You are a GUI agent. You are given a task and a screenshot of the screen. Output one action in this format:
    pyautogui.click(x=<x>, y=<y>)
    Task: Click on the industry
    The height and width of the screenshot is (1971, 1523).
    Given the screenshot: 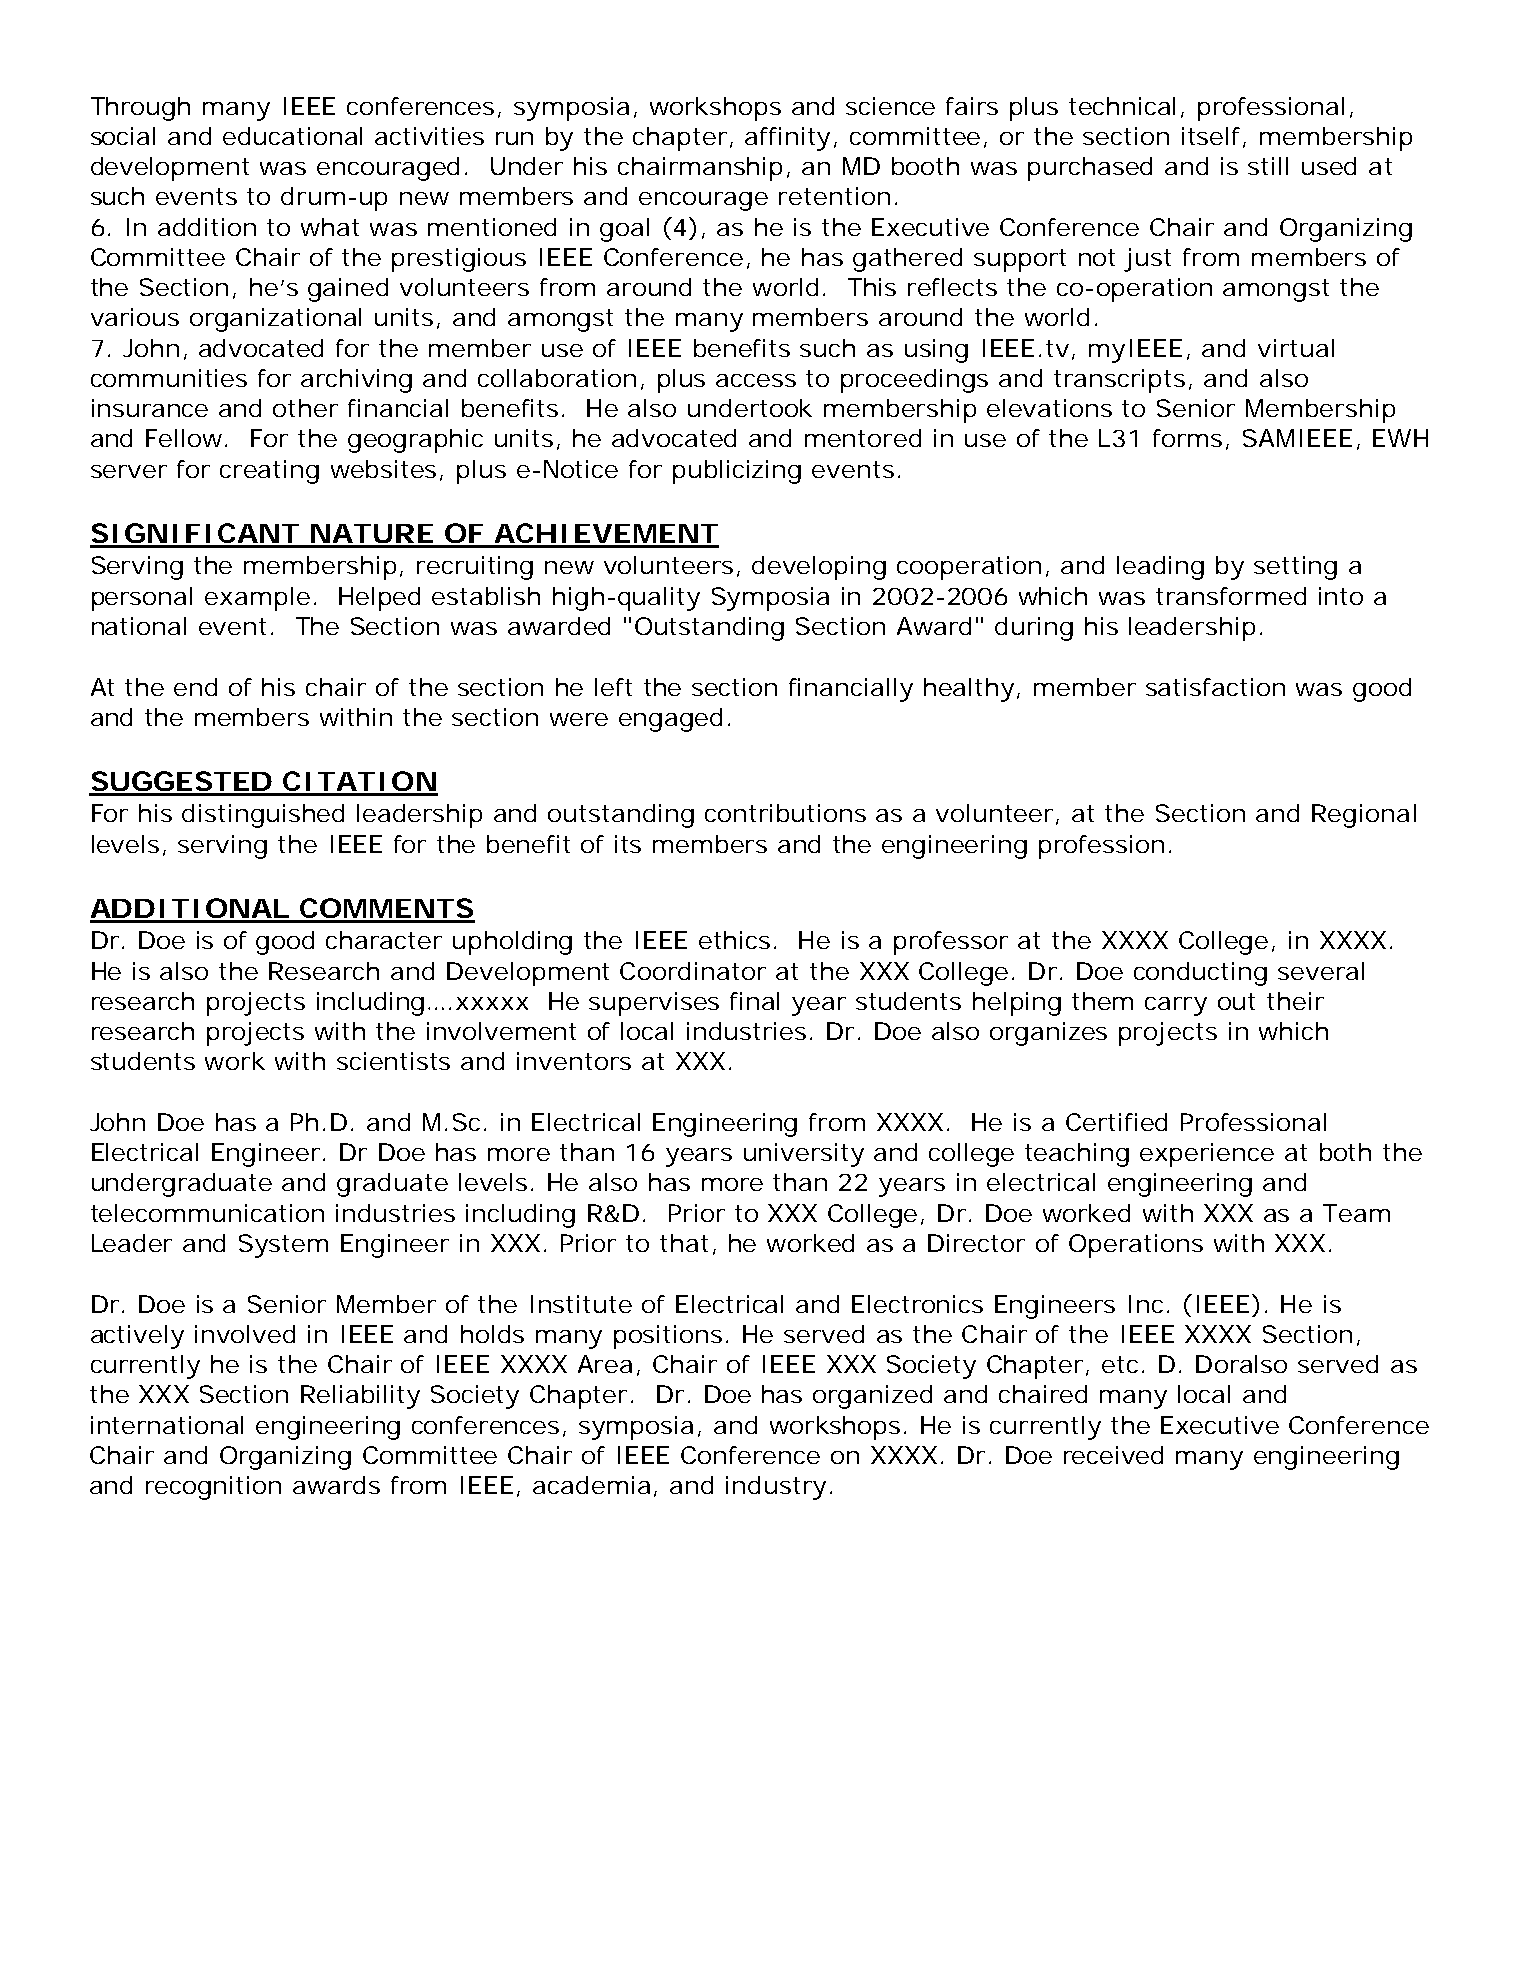 What is the action you would take?
    pyautogui.click(x=776, y=1488)
